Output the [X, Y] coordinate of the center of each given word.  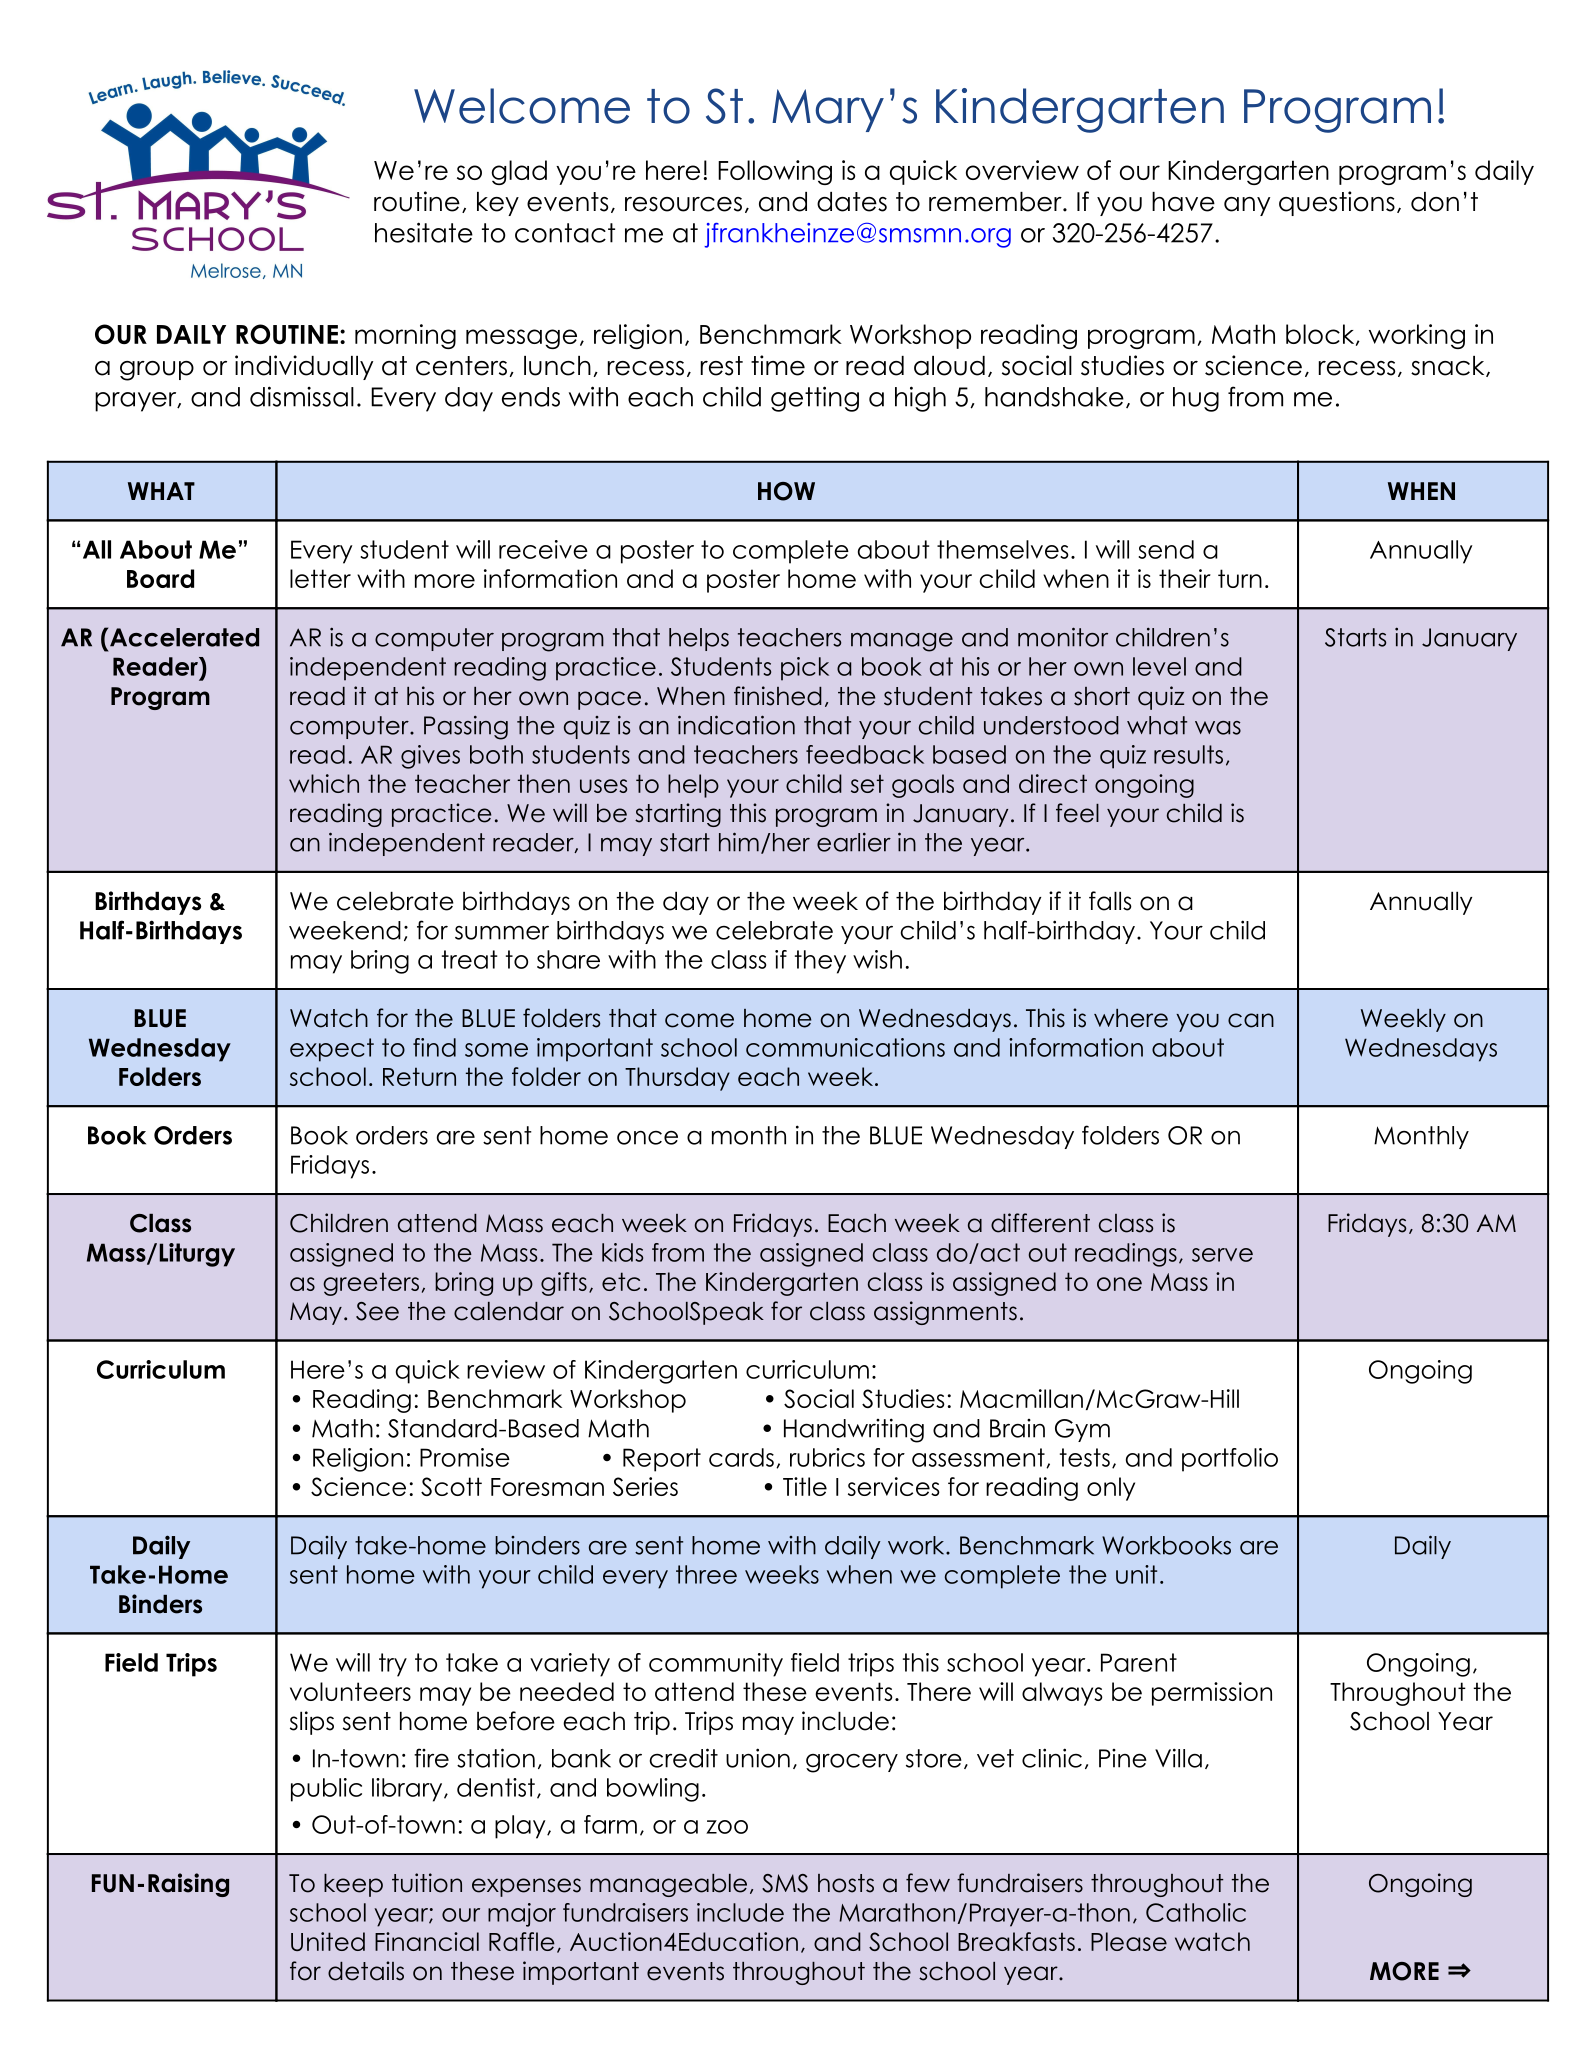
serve [1222, 1255]
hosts [846, 1883]
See [377, 1311]
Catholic [1196, 1912]
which [324, 783]
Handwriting [854, 1430]
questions [1337, 203]
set [867, 783]
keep [353, 1885]
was [1218, 728]
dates [852, 202]
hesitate [424, 232]
